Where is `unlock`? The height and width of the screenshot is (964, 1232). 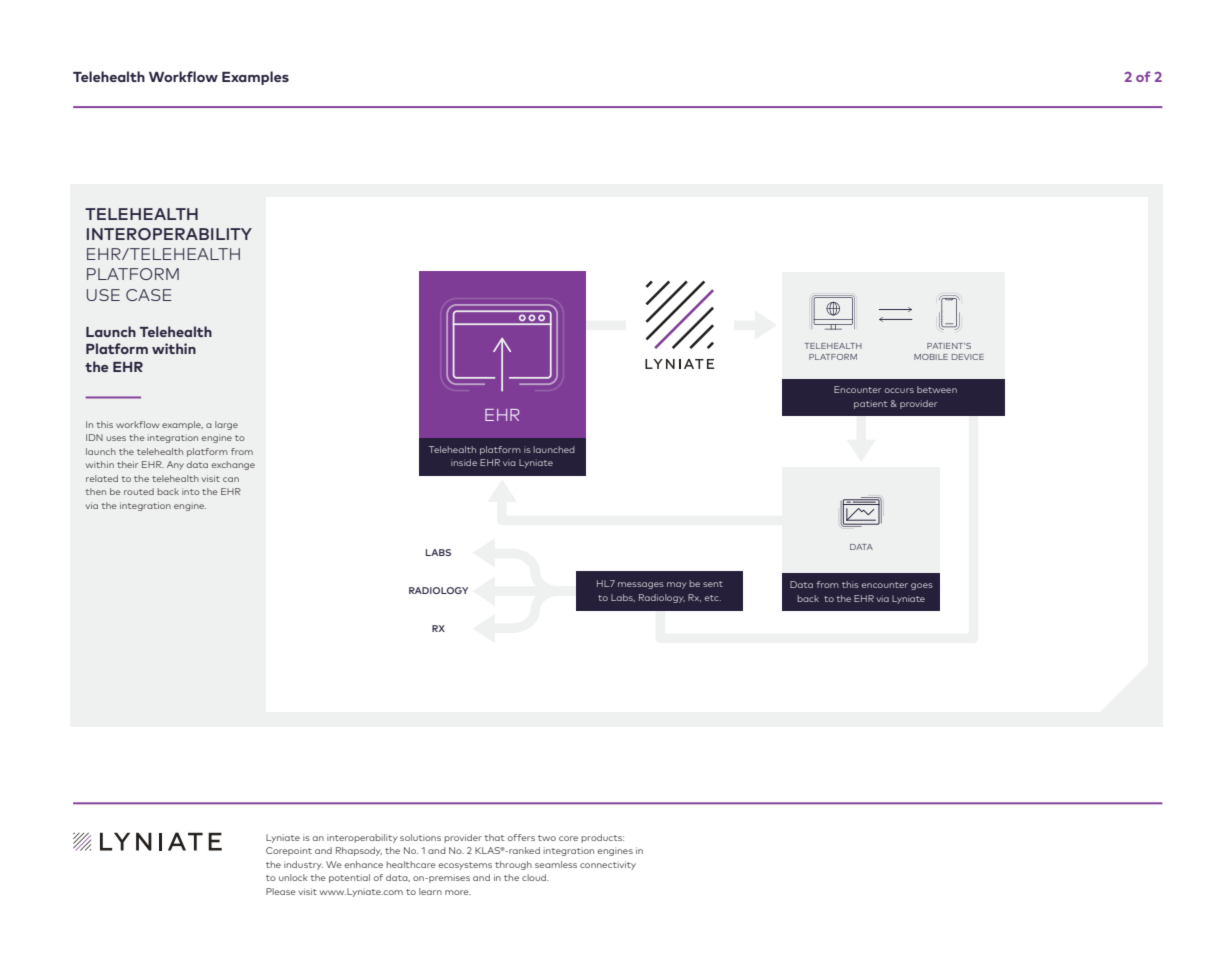
unlock is located at coordinates (293, 877).
